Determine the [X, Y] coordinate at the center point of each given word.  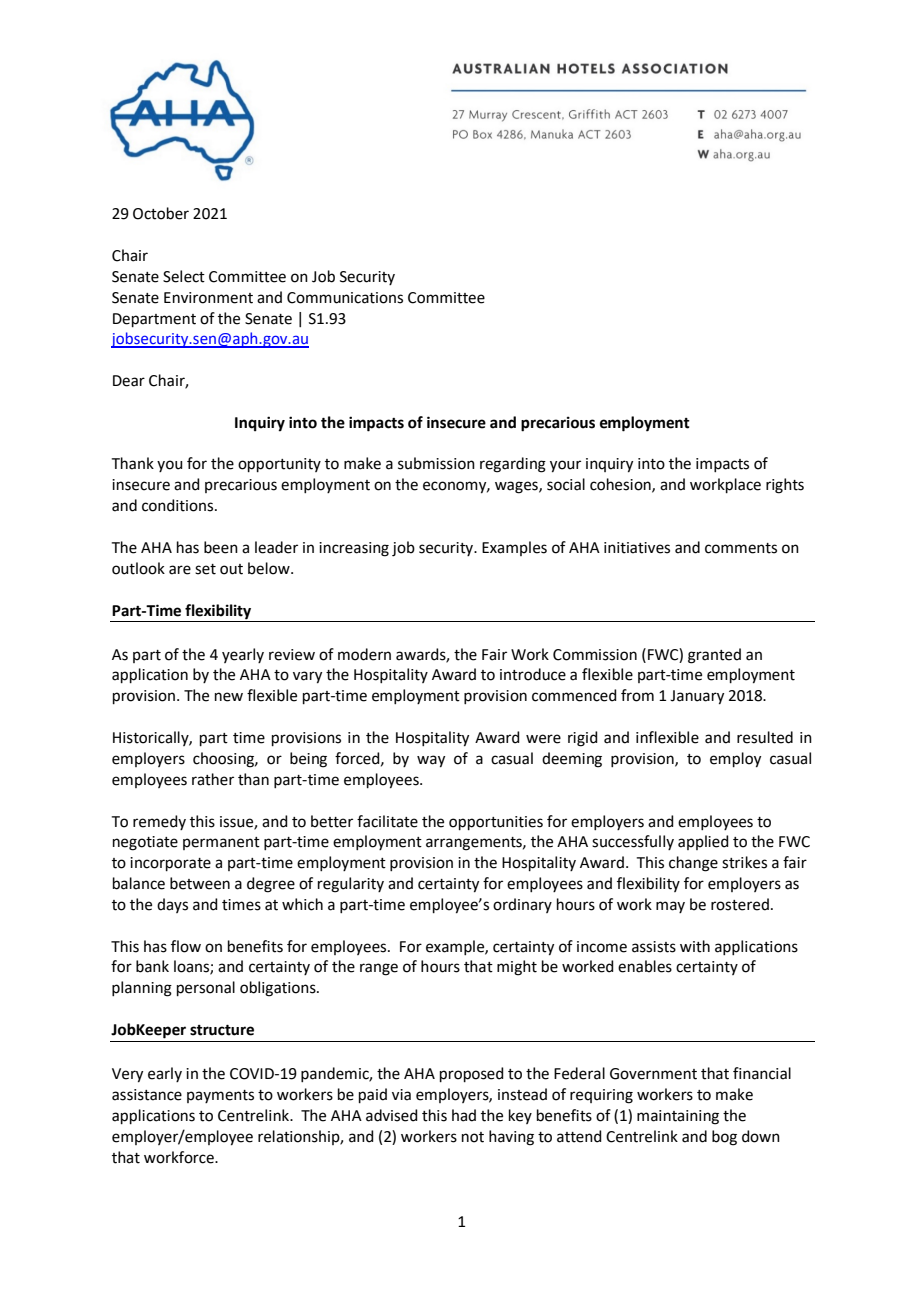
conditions [179, 505]
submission [436, 463]
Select [184, 276]
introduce [533, 674]
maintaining [678, 1117]
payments [220, 1096]
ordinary [522, 905]
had [464, 1115]
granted [714, 656]
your [565, 466]
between [200, 883]
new [229, 697]
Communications [345, 298]
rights [785, 486]
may [670, 907]
